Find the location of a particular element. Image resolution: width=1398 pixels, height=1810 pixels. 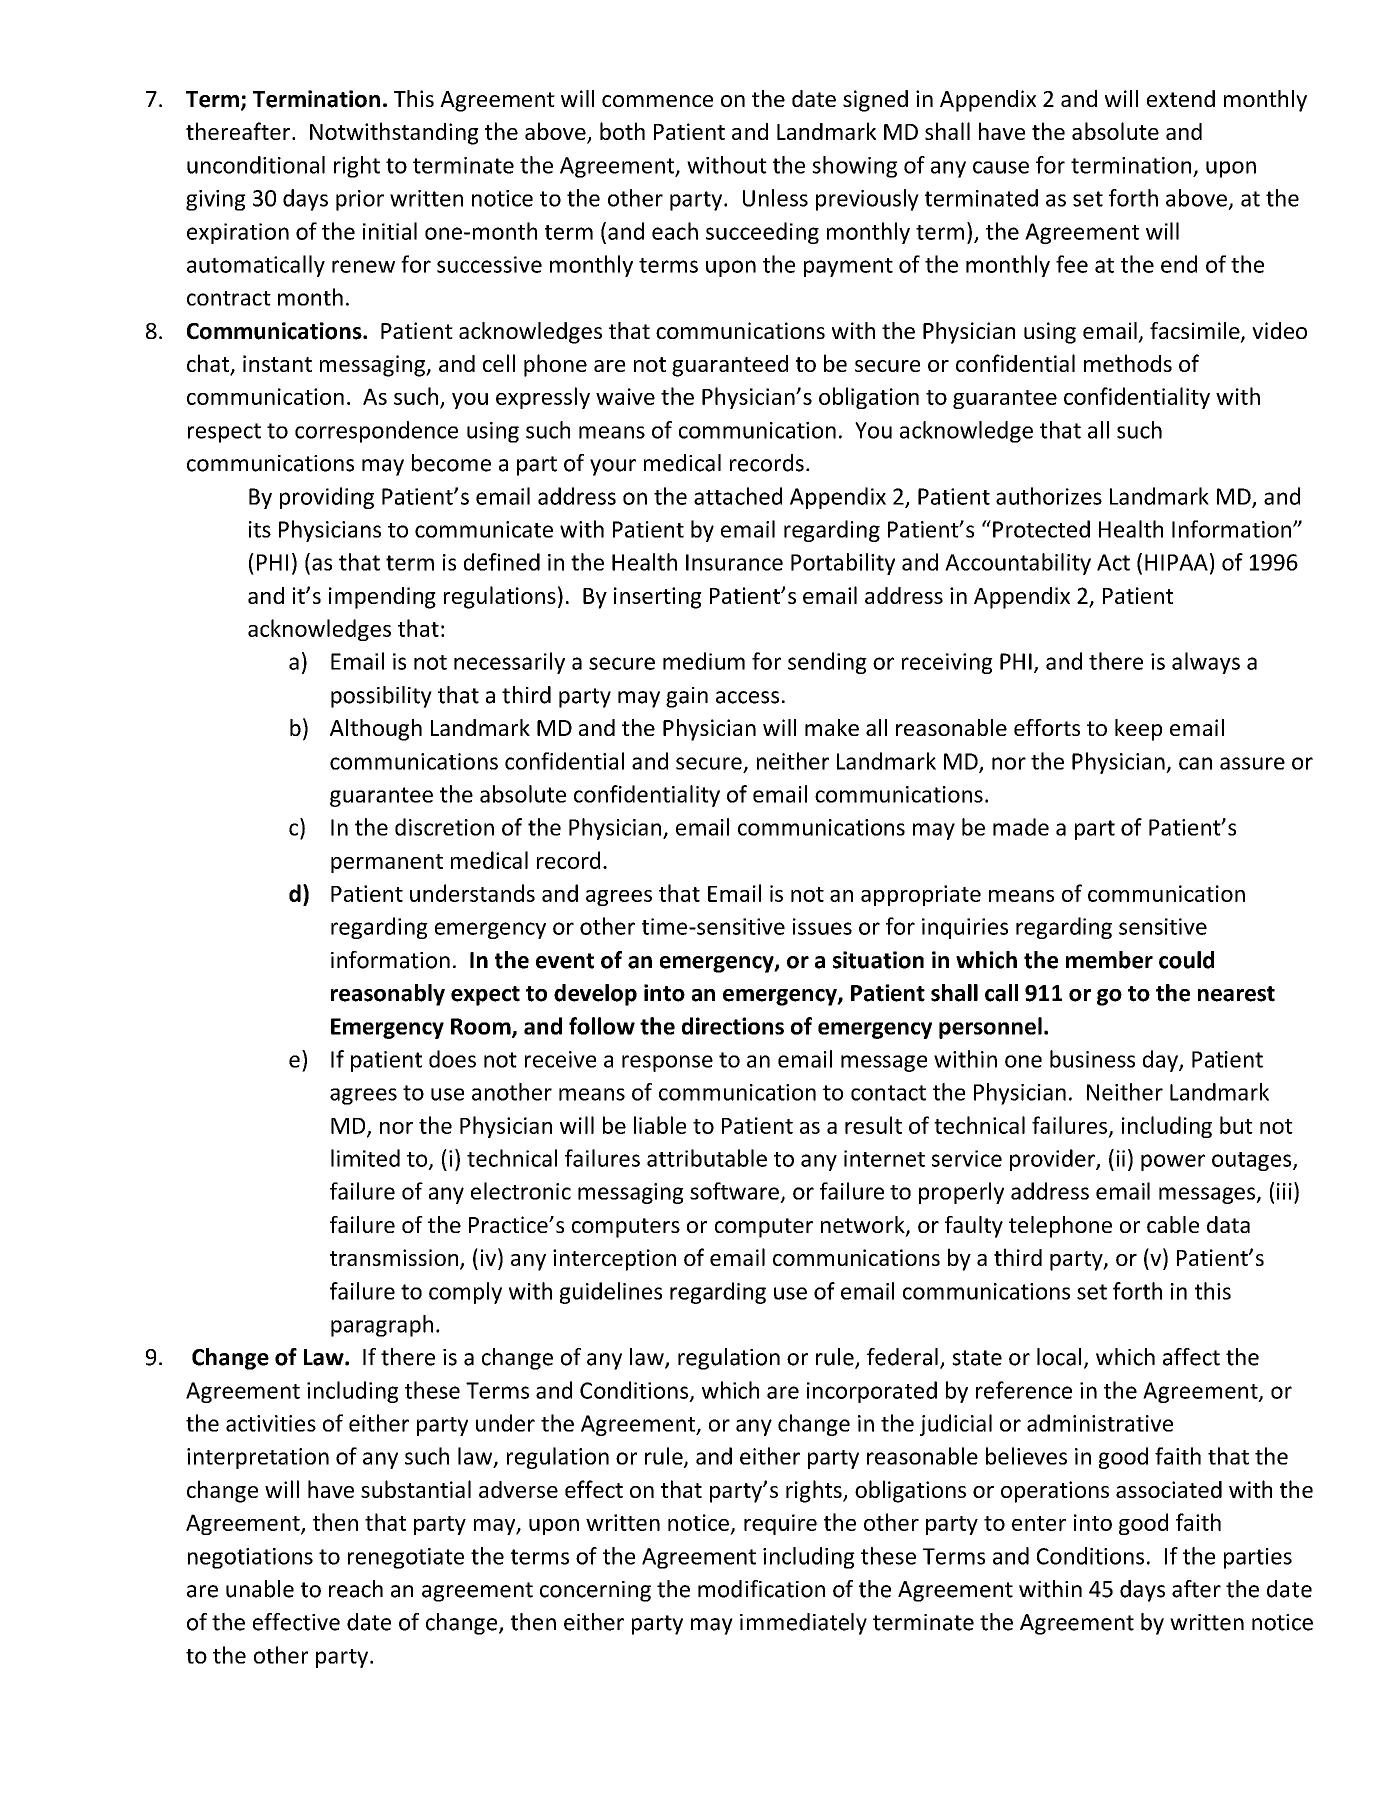

permanent is located at coordinates (387, 863).
